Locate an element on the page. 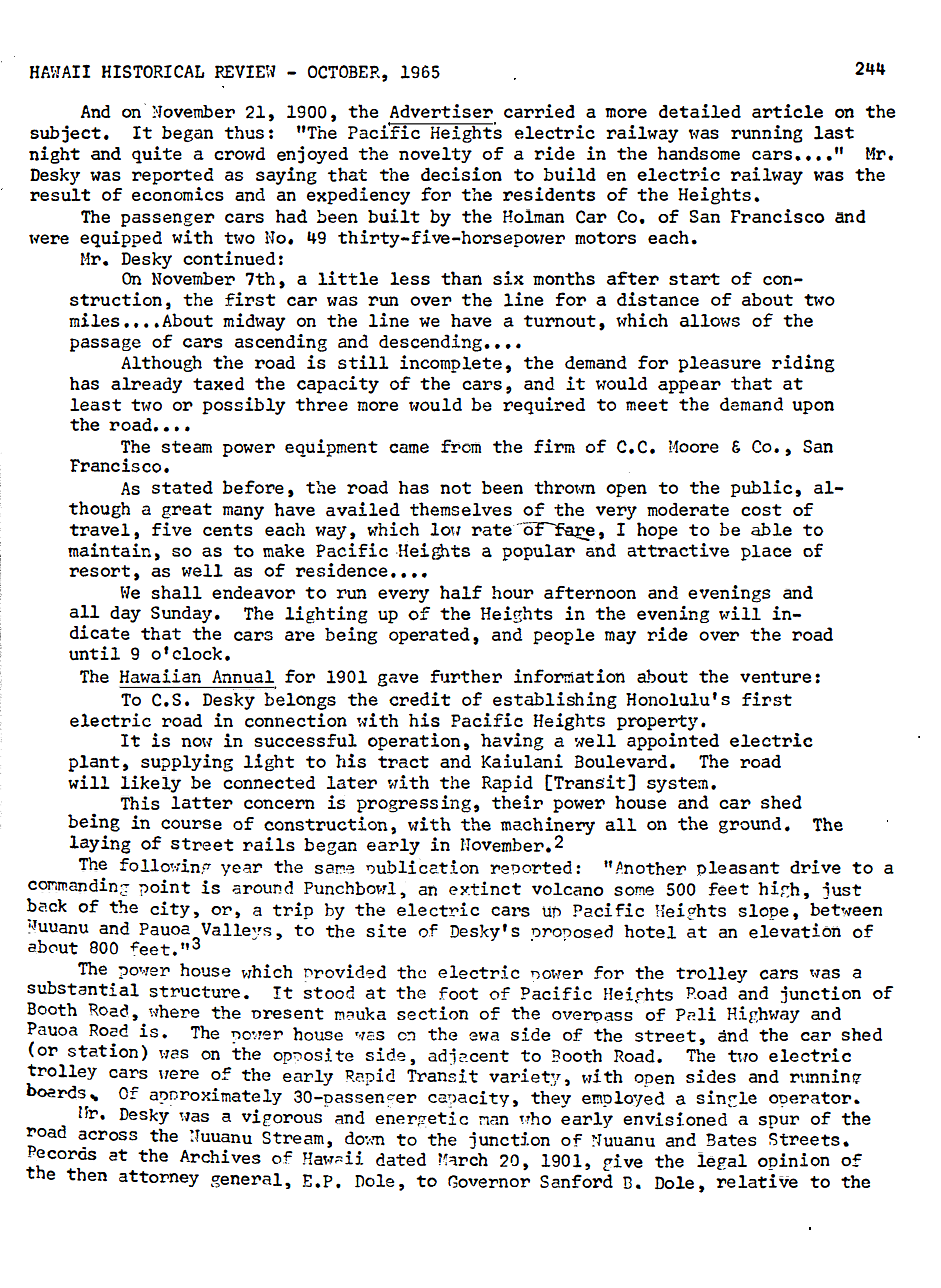 This image has height=1288, width=941. Bates is located at coordinates (731, 1140).
